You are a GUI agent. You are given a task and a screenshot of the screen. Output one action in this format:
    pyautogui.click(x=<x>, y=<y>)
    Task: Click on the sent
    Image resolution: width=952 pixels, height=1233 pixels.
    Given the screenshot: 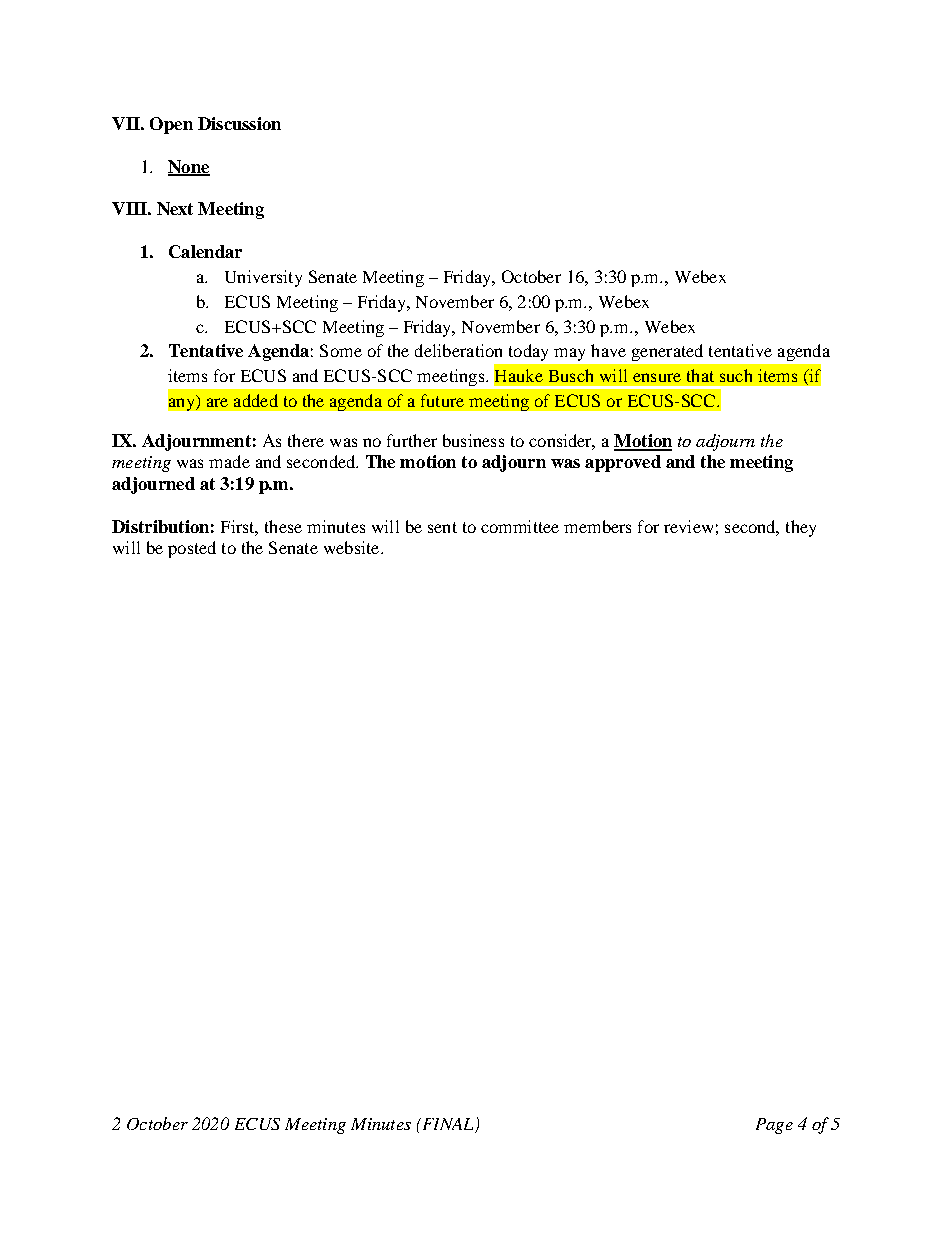 What is the action you would take?
    pyautogui.click(x=442, y=527)
